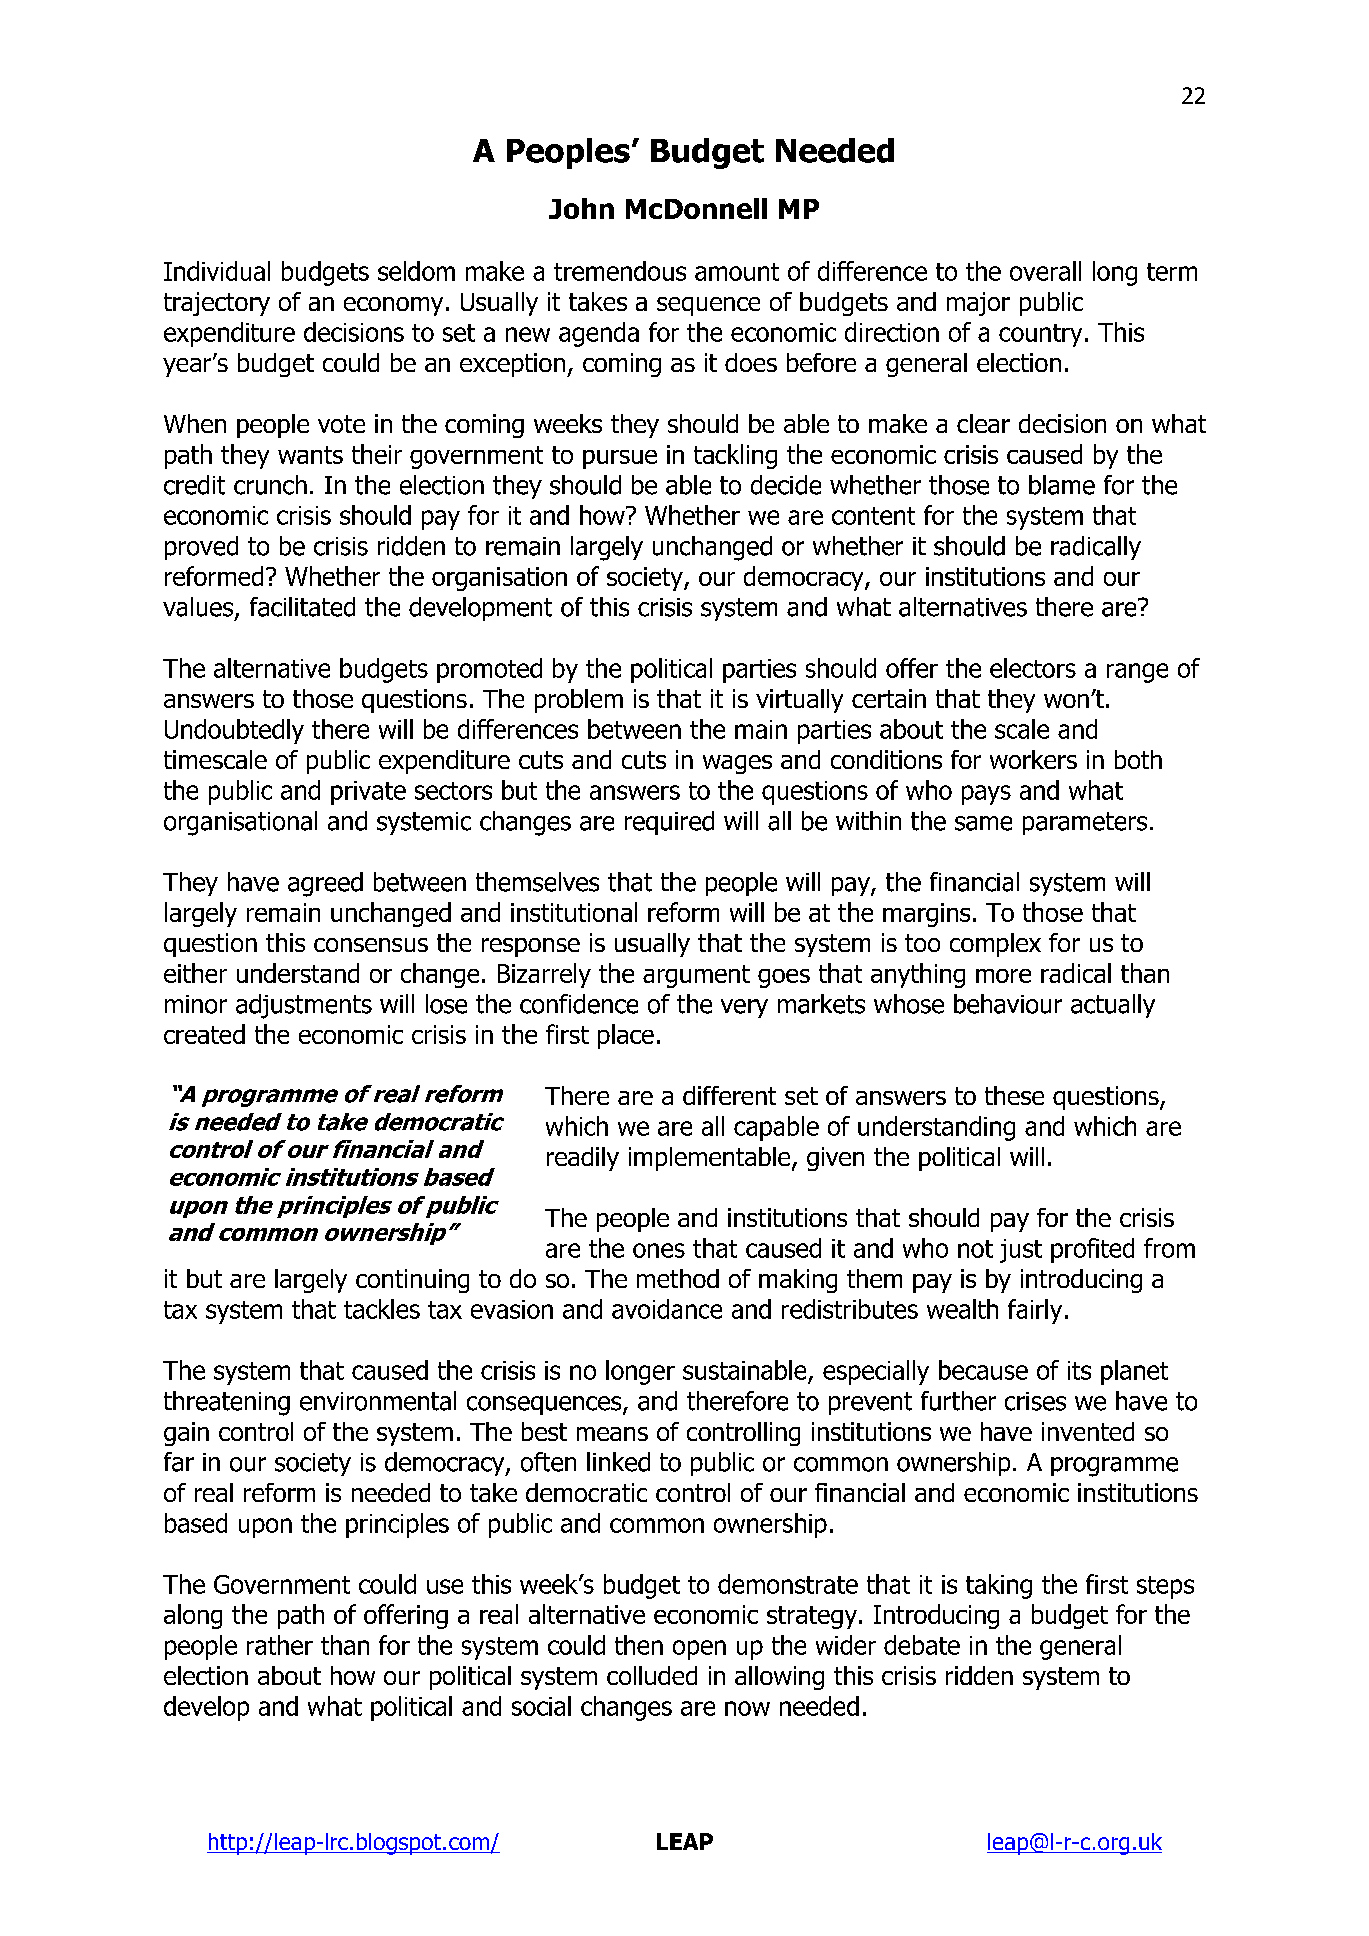  Describe the element at coordinates (371, 945) in the document. I see `consensus` at that location.
